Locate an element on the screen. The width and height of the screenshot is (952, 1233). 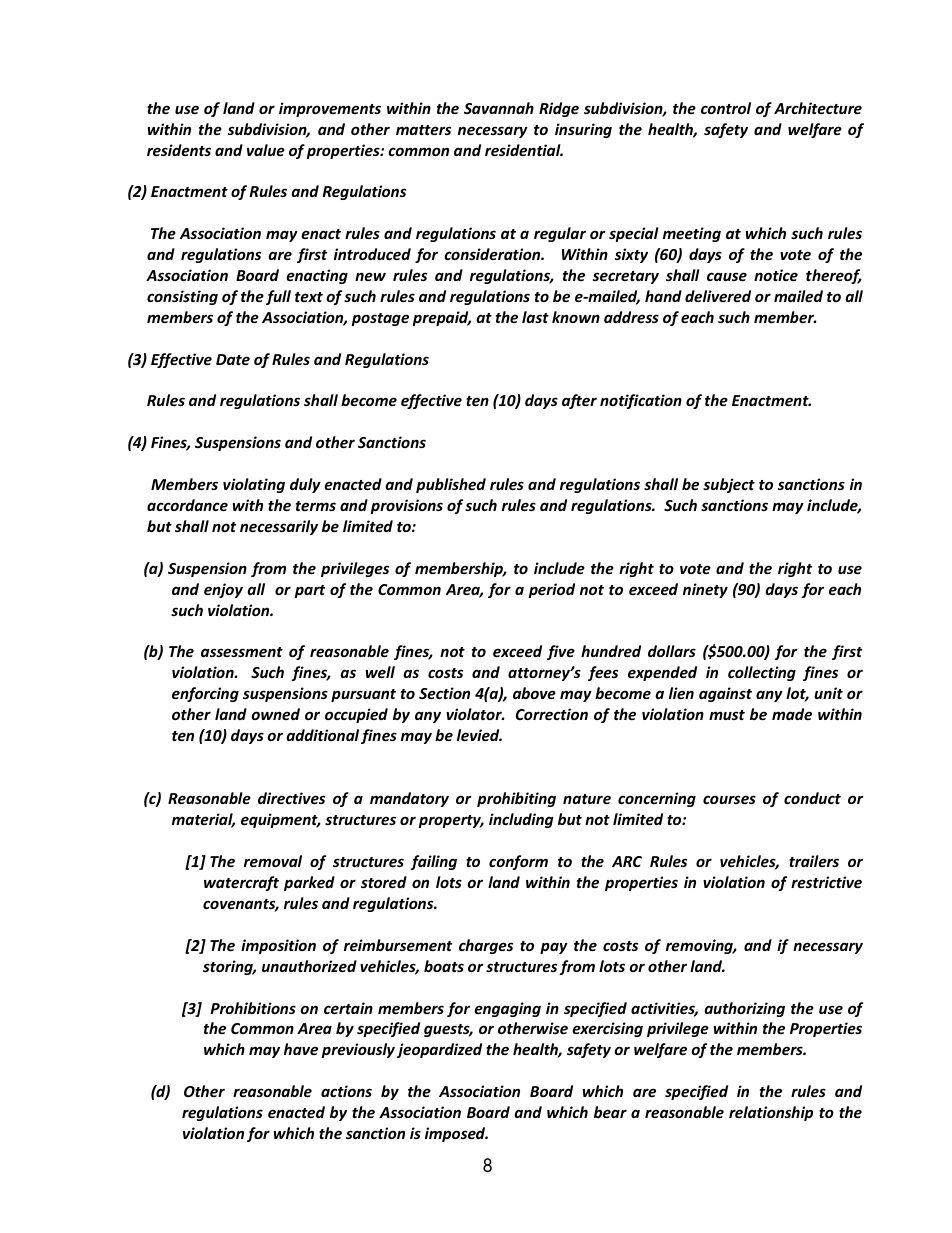
control is located at coordinates (726, 108).
